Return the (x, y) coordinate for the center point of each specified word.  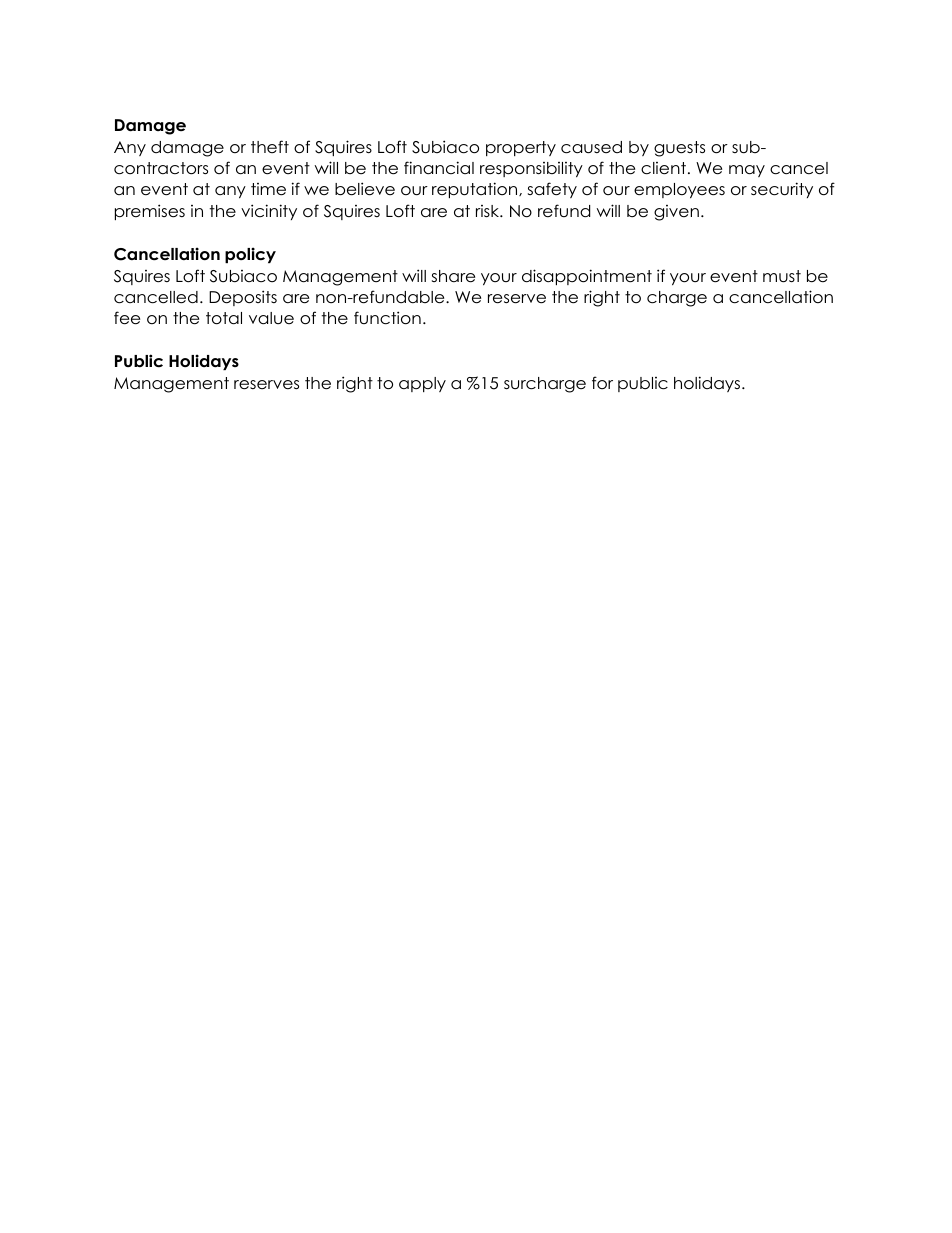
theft (270, 146)
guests (679, 149)
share (453, 276)
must (782, 276)
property (521, 148)
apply (422, 384)
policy (250, 255)
